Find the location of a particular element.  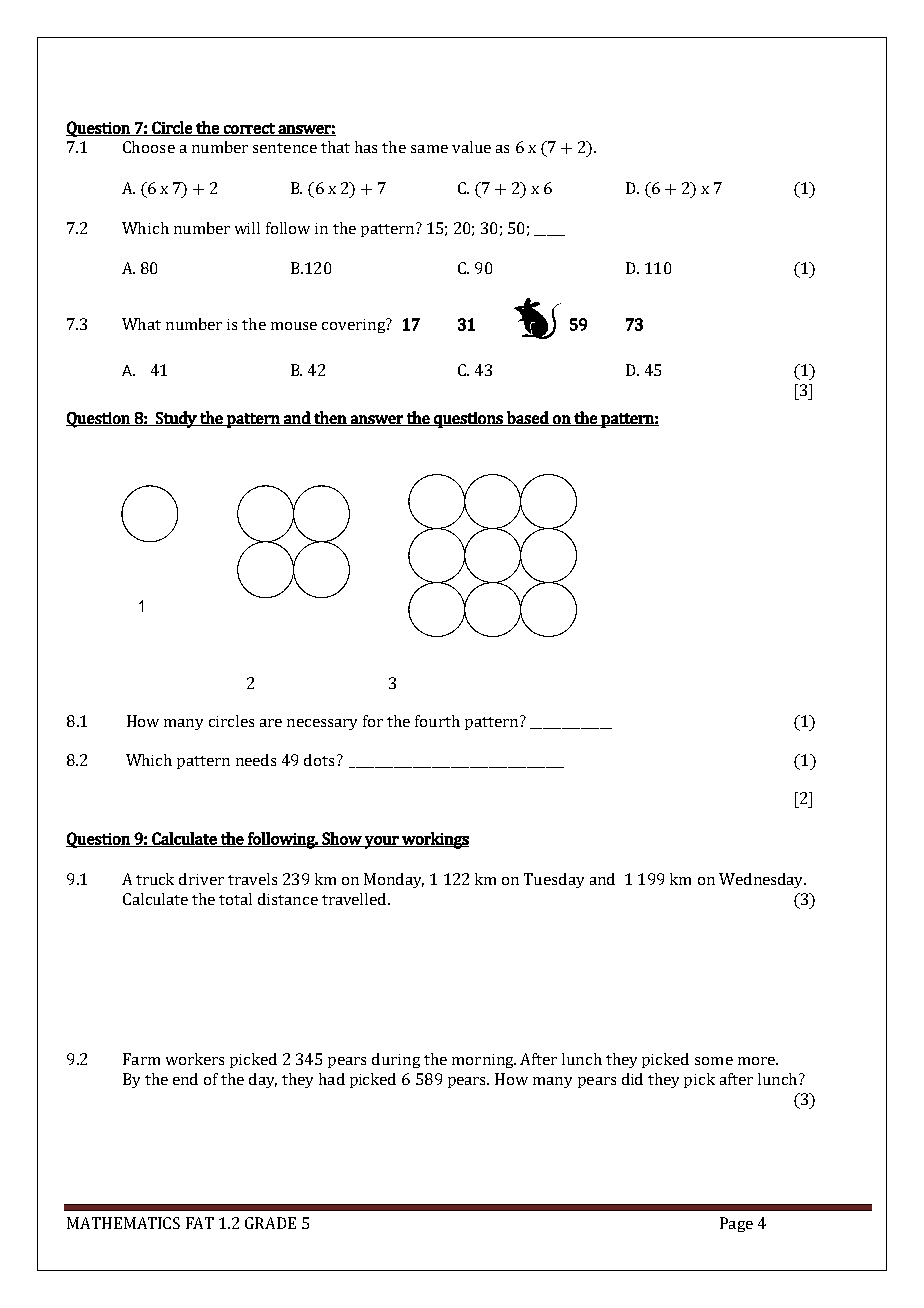

workings is located at coordinates (434, 840).
